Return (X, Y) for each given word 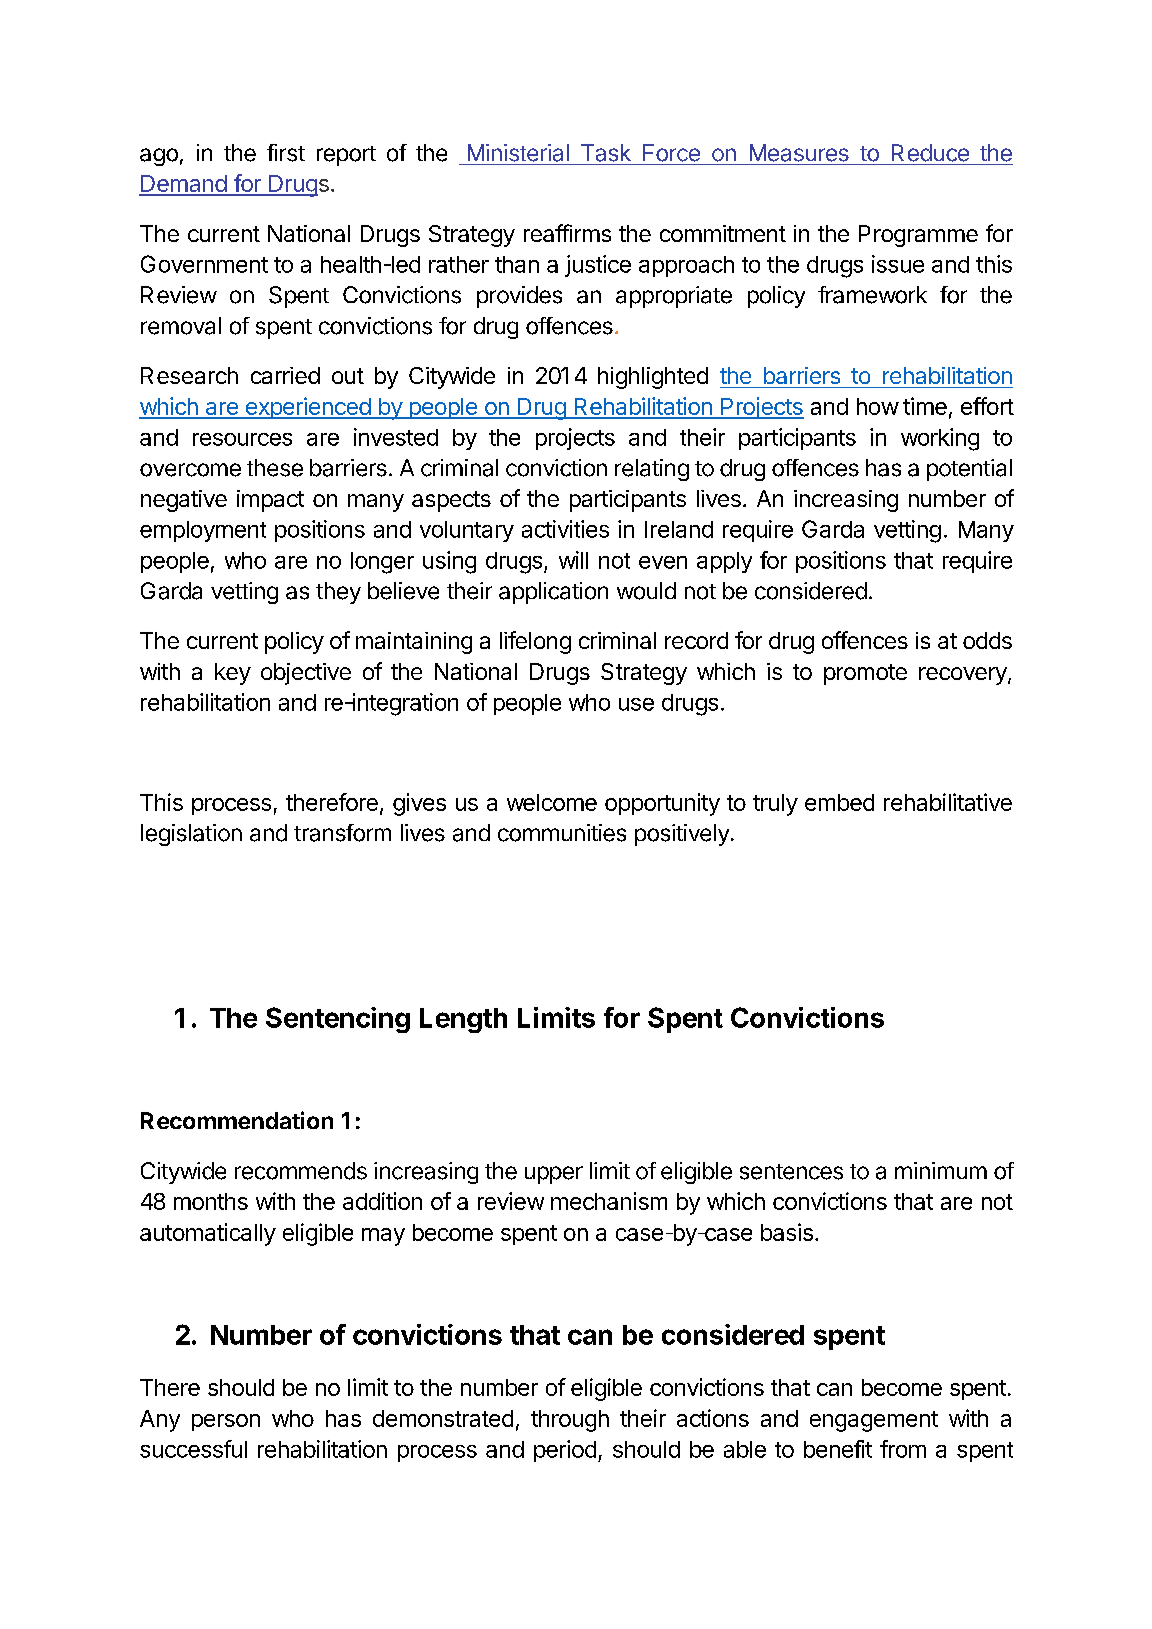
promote (865, 674)
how (878, 406)
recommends (301, 1171)
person (226, 1422)
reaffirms (567, 233)
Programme (918, 236)
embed (839, 802)
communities (562, 833)
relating (652, 470)
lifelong (535, 642)
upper (554, 1175)
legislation (191, 835)
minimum (941, 1170)
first (286, 153)
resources (242, 439)
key (233, 674)
